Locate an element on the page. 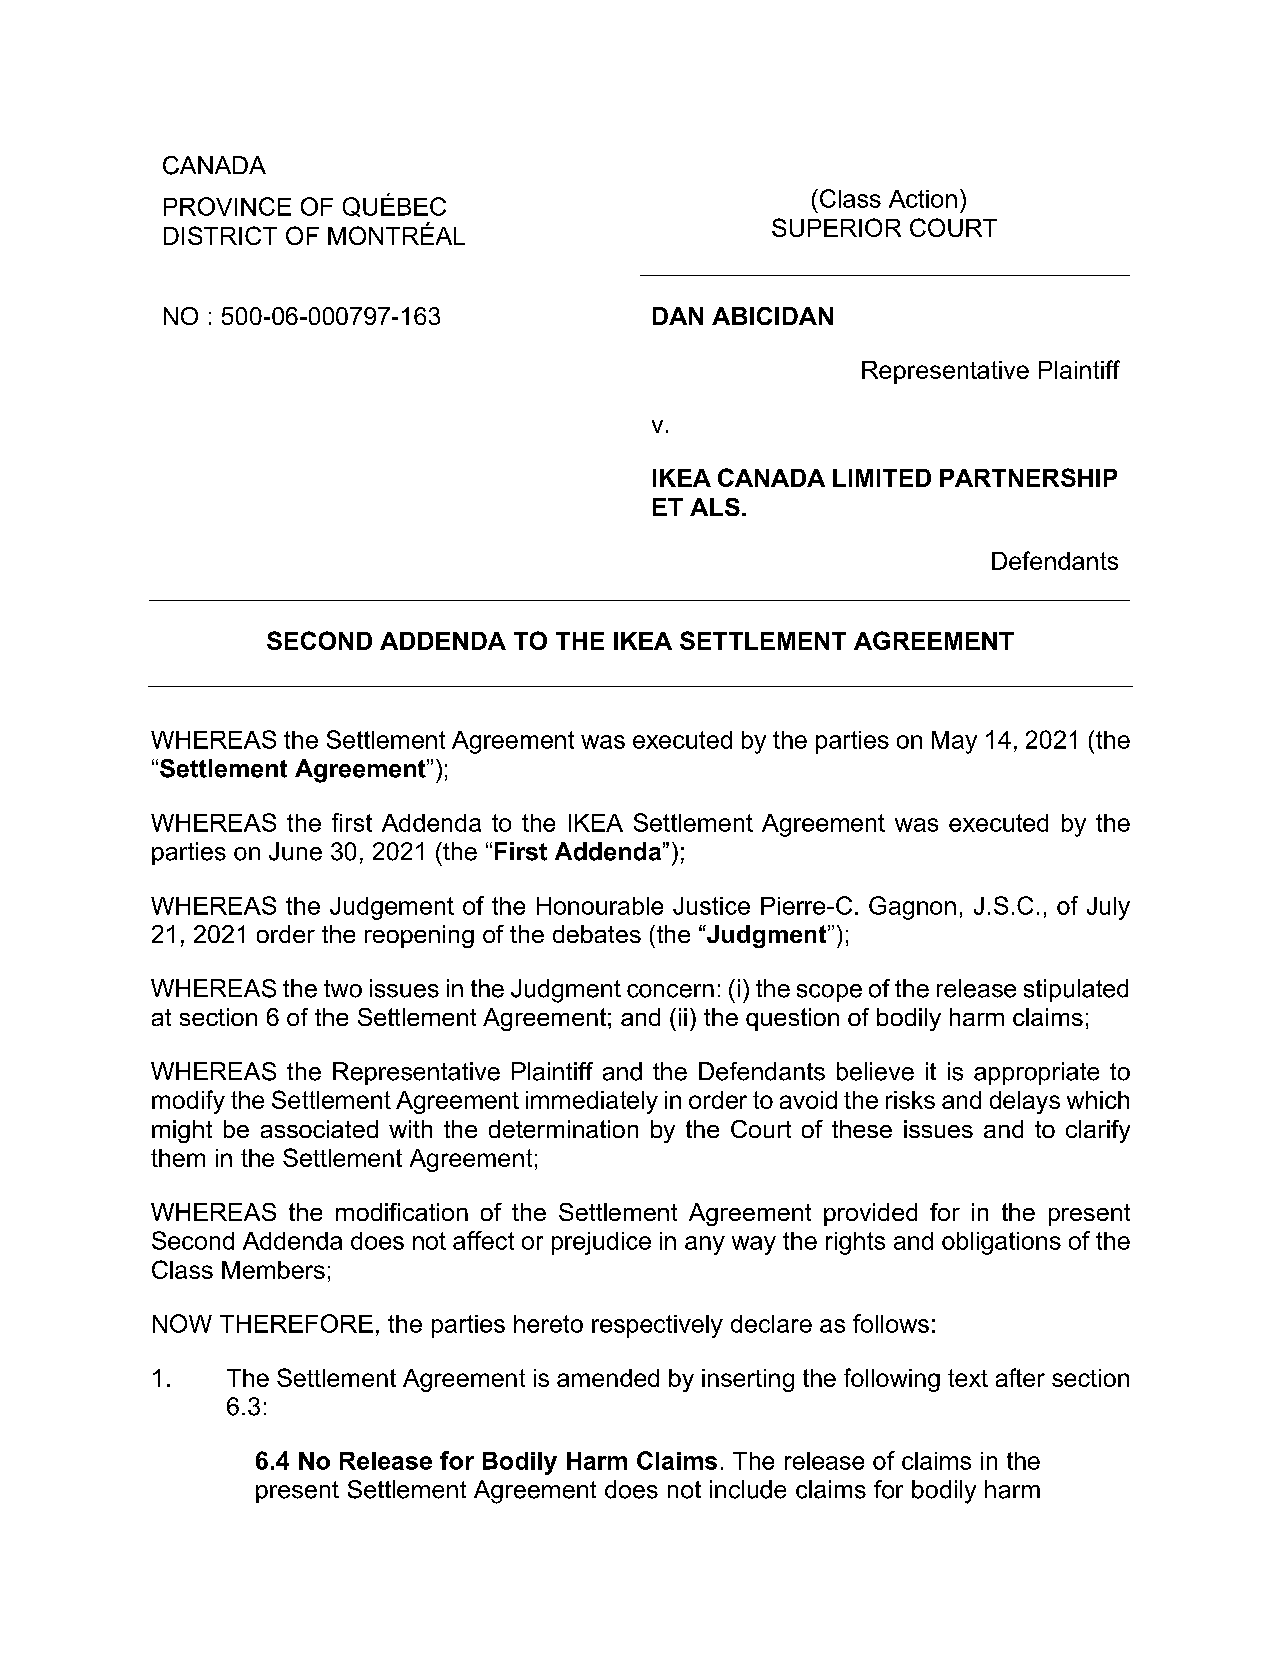 Image resolution: width=1281 pixels, height=1658 pixels. June is located at coordinates (295, 851).
